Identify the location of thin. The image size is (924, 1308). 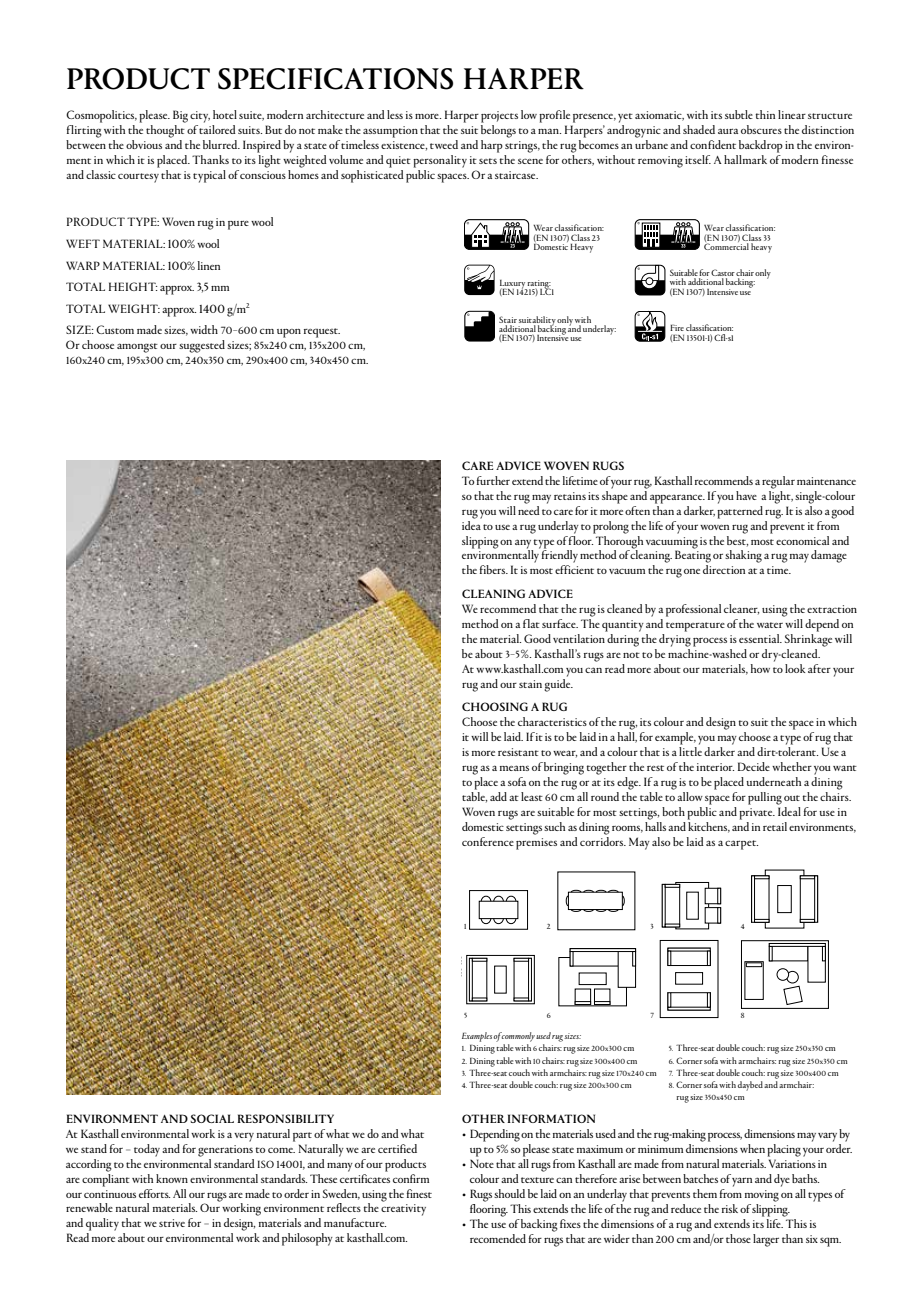
(765, 114).
